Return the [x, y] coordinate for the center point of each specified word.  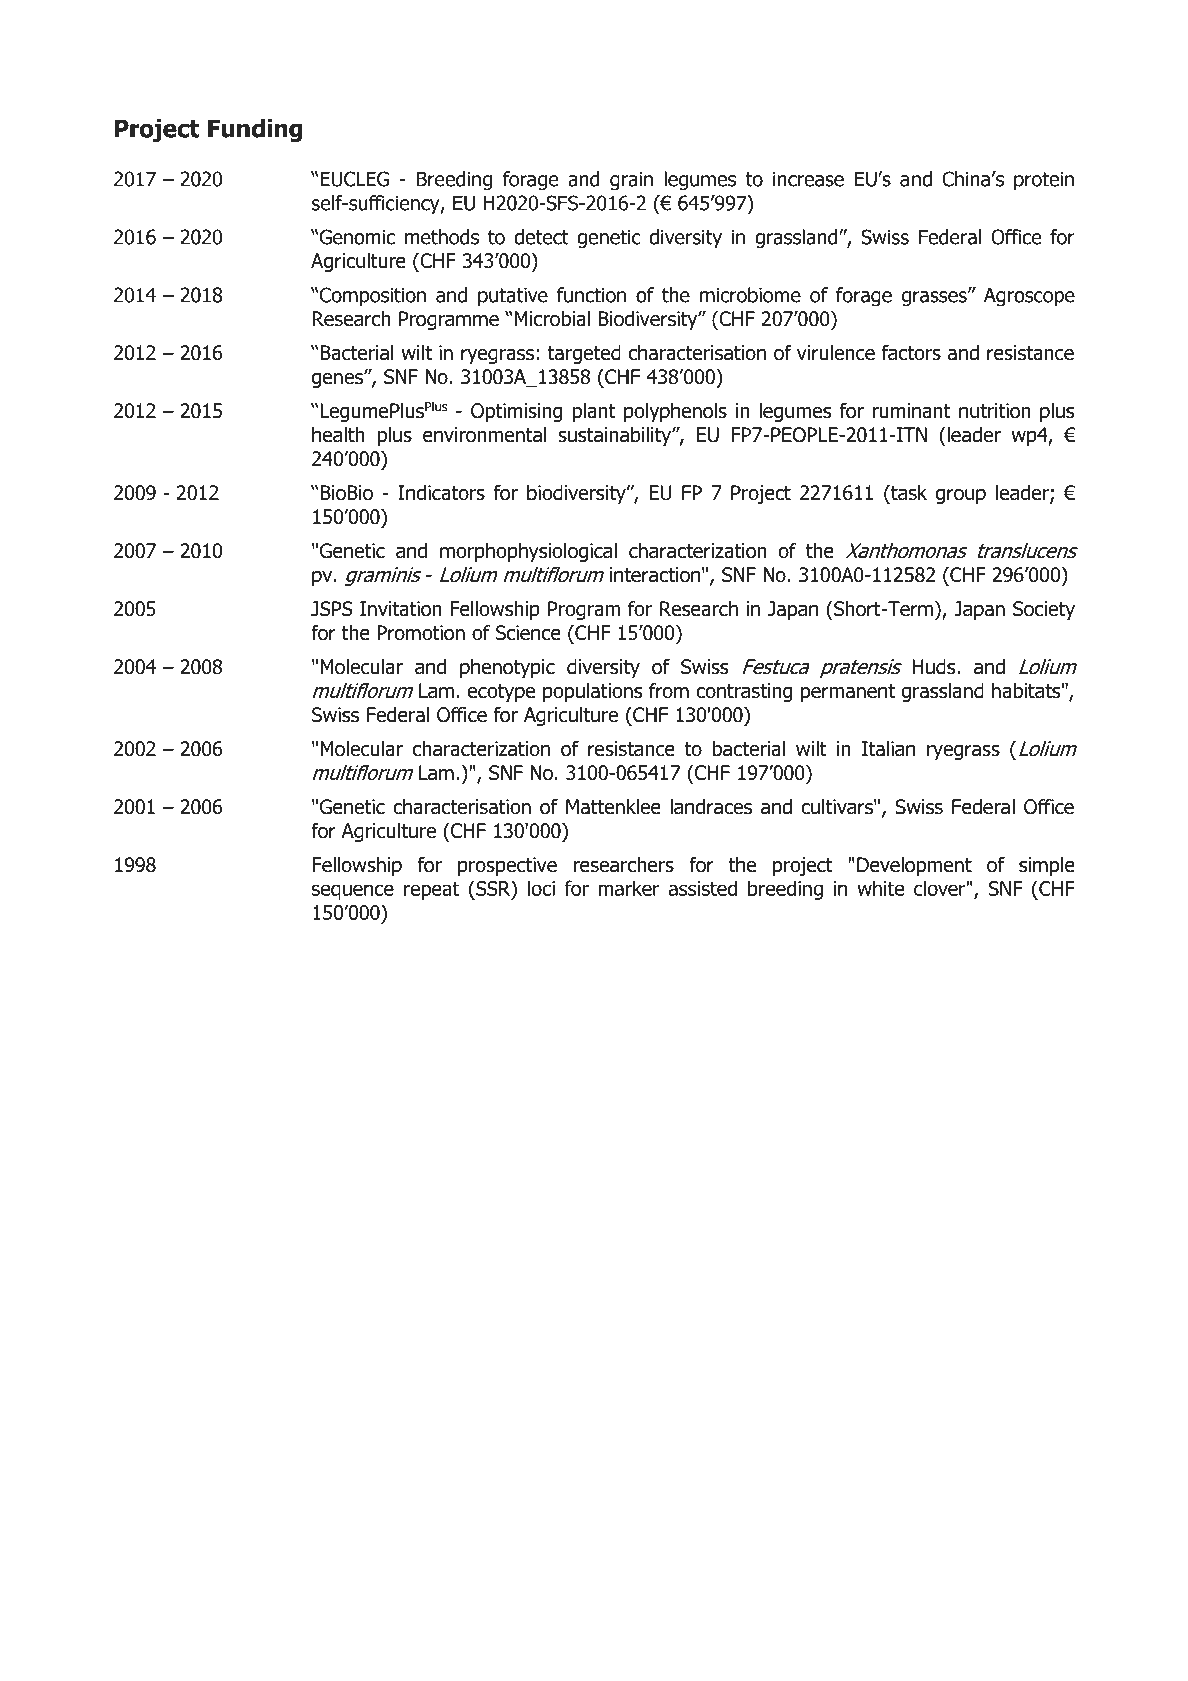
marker [629, 888]
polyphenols [675, 412]
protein [1044, 180]
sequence [353, 892]
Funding [255, 130]
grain [631, 181]
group [961, 496]
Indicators [441, 493]
